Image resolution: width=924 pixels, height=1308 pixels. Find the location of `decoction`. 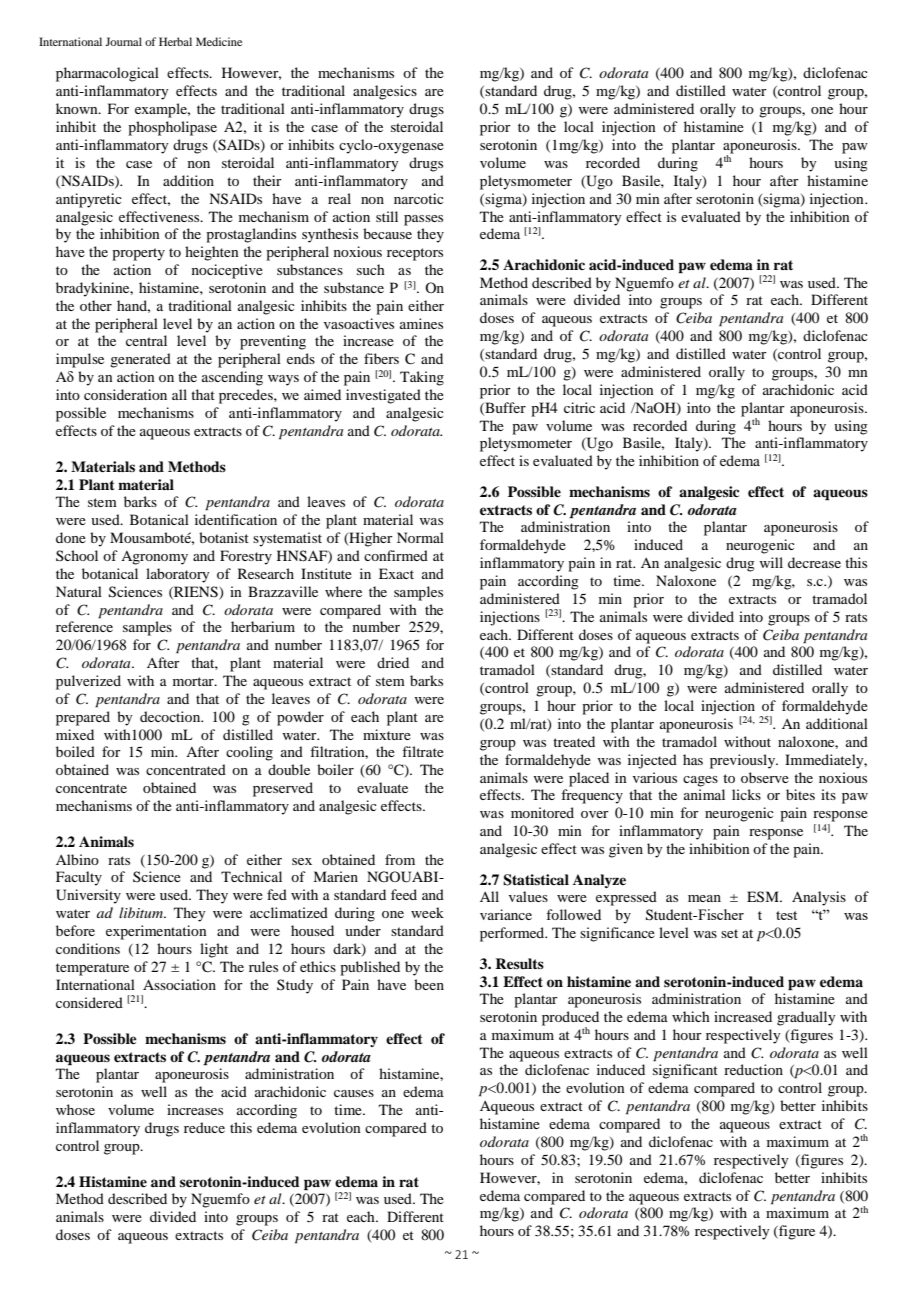

decoction is located at coordinates (171, 716).
